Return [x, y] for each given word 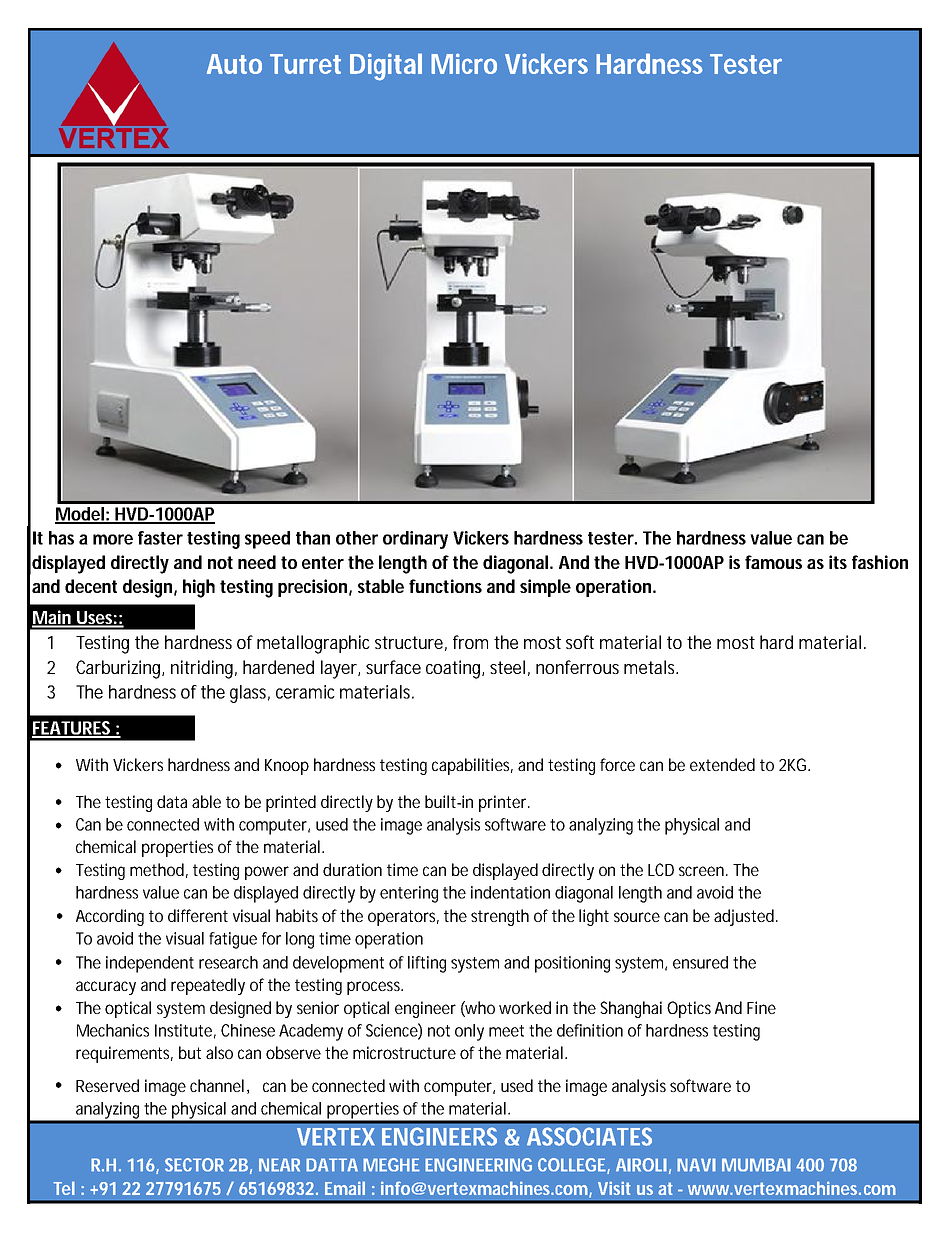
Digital [386, 67]
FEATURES [73, 729]
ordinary [415, 540]
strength [500, 917]
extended [722, 764]
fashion [880, 562]
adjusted [745, 917]
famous [773, 562]
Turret [305, 64]
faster [160, 538]
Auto [234, 64]
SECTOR [194, 1165]
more [113, 539]
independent [150, 964]
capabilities [472, 766]
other [357, 538]
